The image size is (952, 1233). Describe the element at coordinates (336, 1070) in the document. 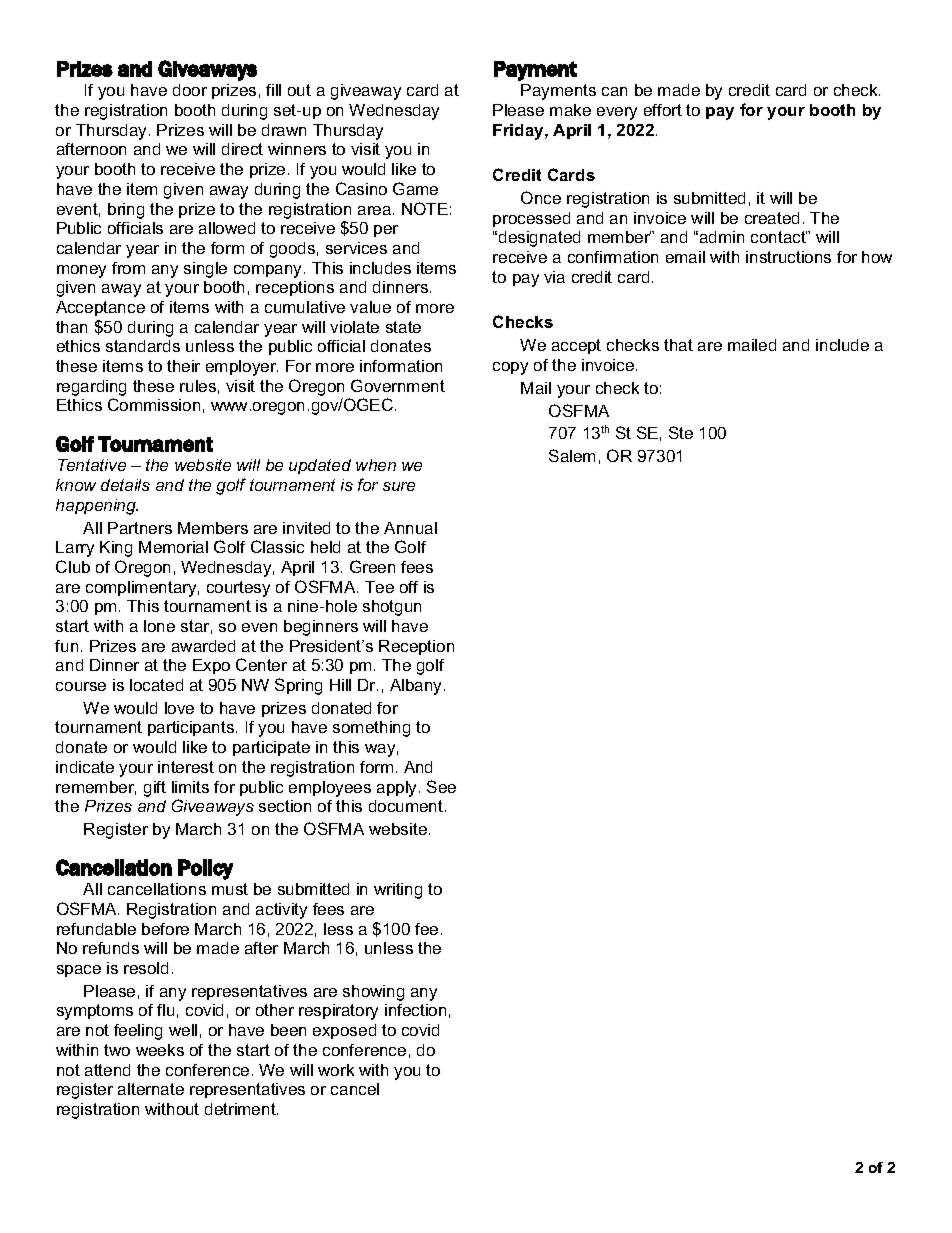

I see `work` at that location.
